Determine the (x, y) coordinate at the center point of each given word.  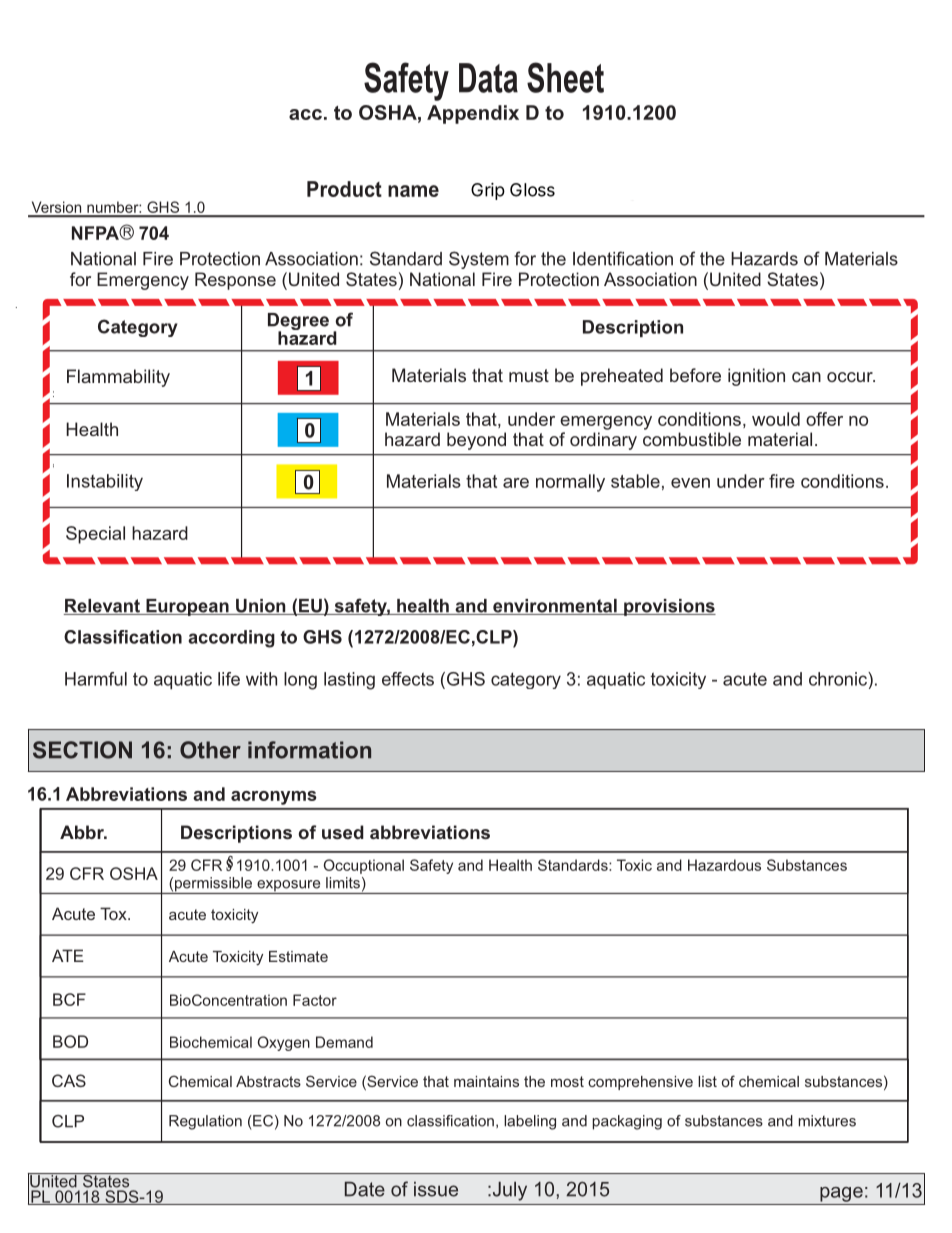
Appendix (473, 114)
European (187, 607)
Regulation (205, 1122)
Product (344, 189)
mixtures (827, 1121)
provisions (669, 607)
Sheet (565, 77)
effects (408, 679)
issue (436, 1189)
